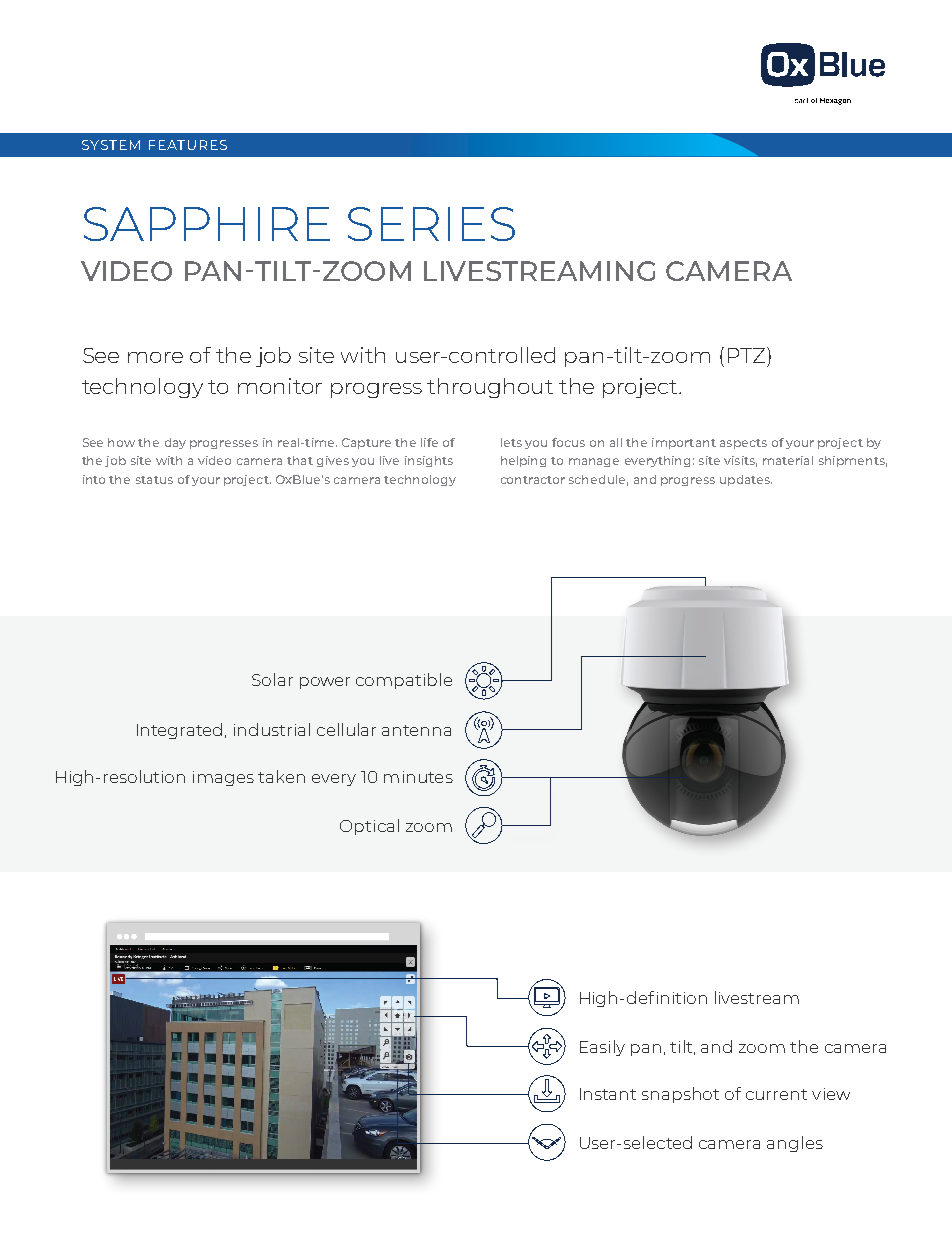 The width and height of the document is (952, 1233). What do you see at coordinates (418, 777) in the document?
I see `minutes` at bounding box center [418, 777].
